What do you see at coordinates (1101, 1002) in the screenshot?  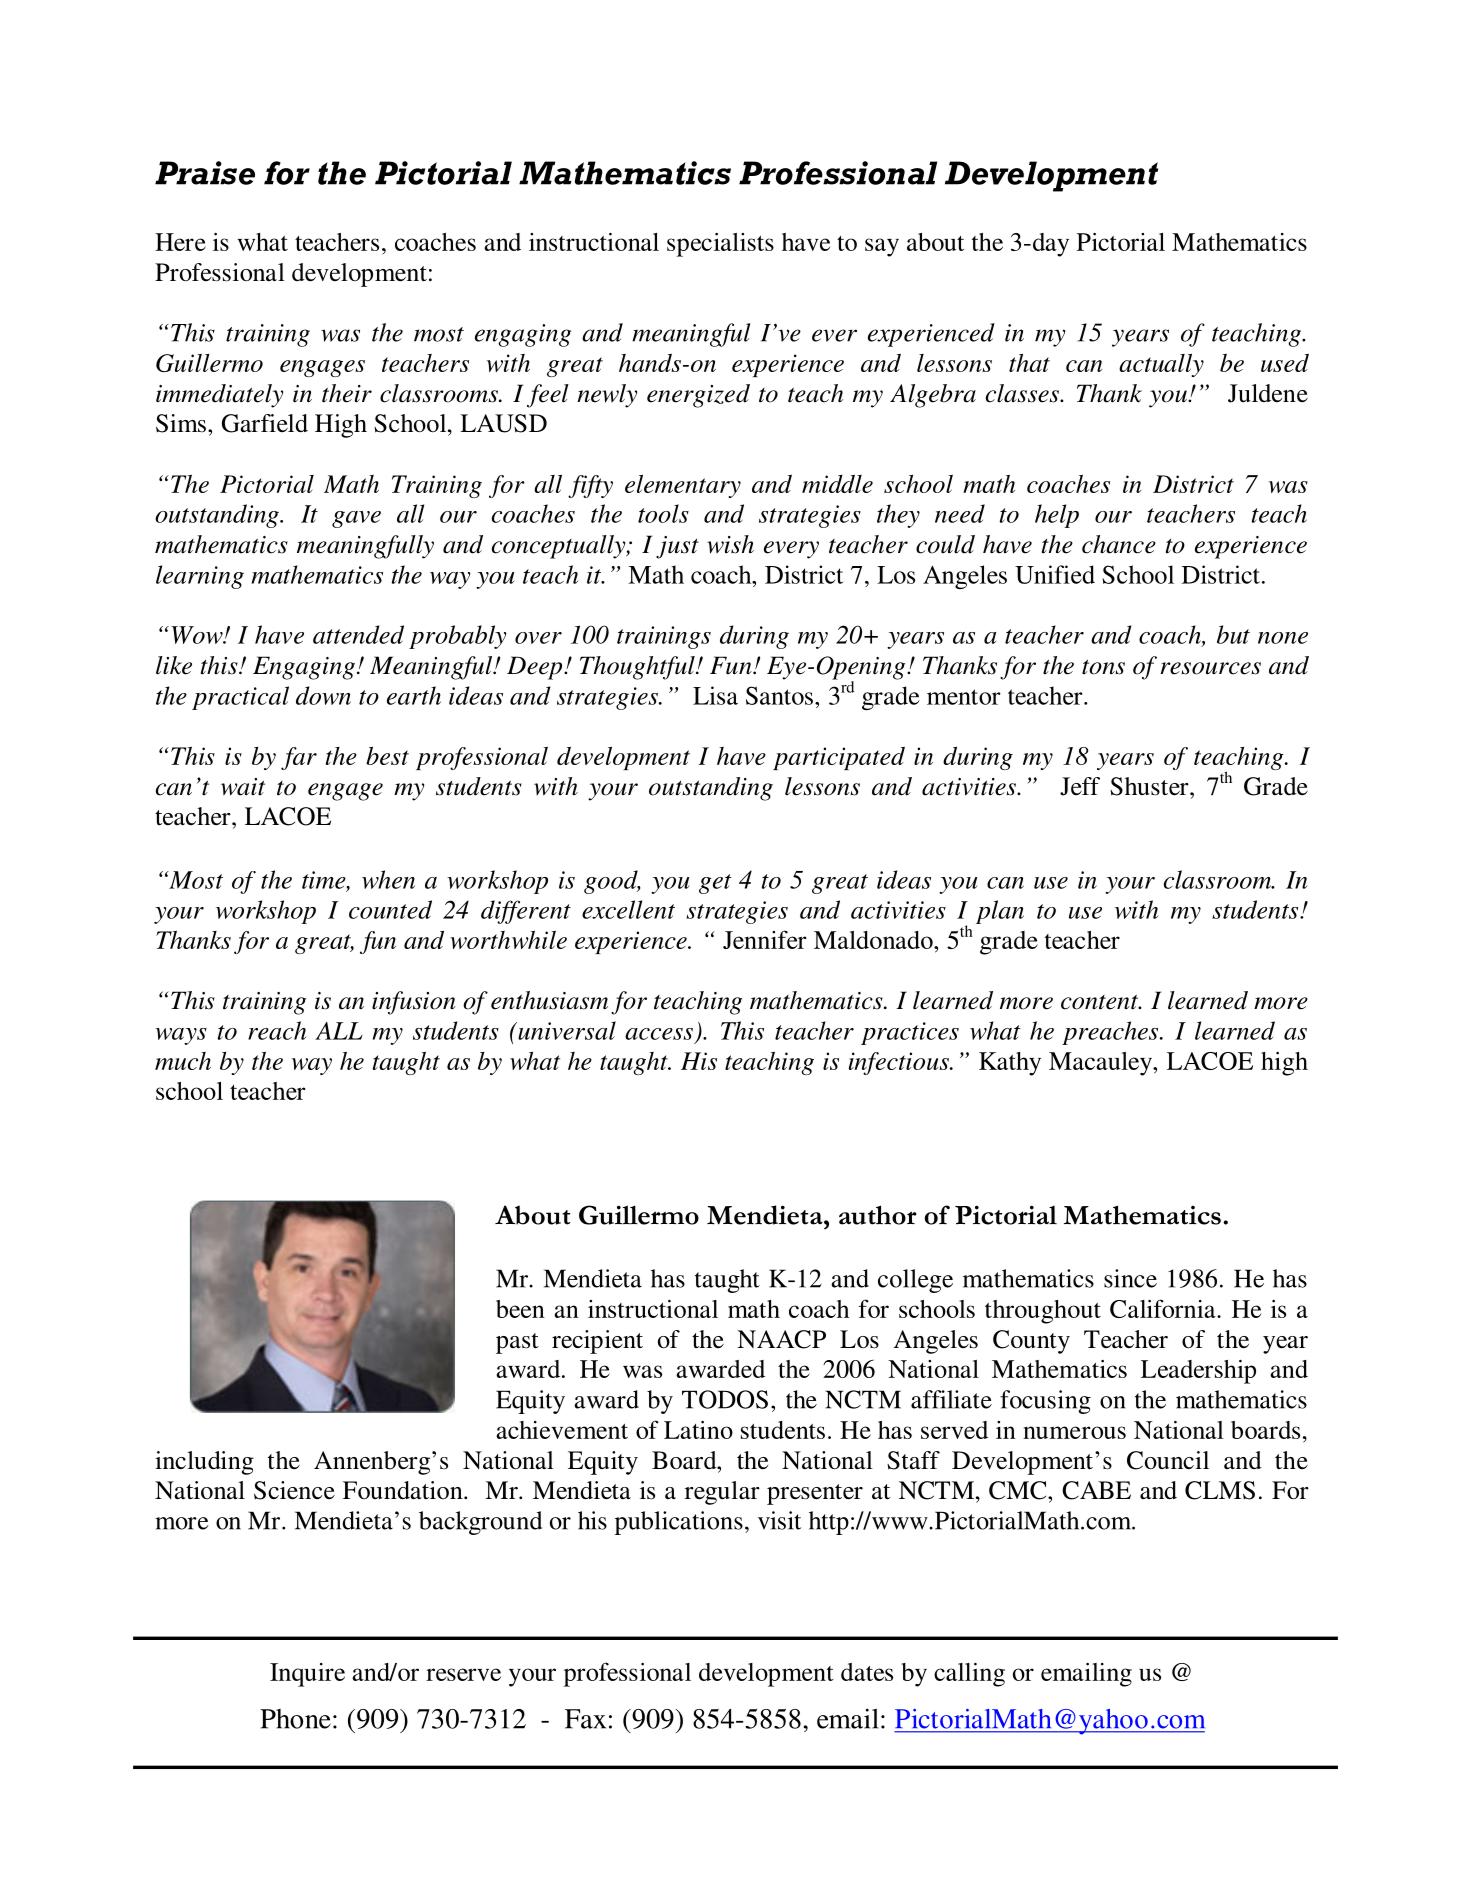 I see `content` at bounding box center [1101, 1002].
